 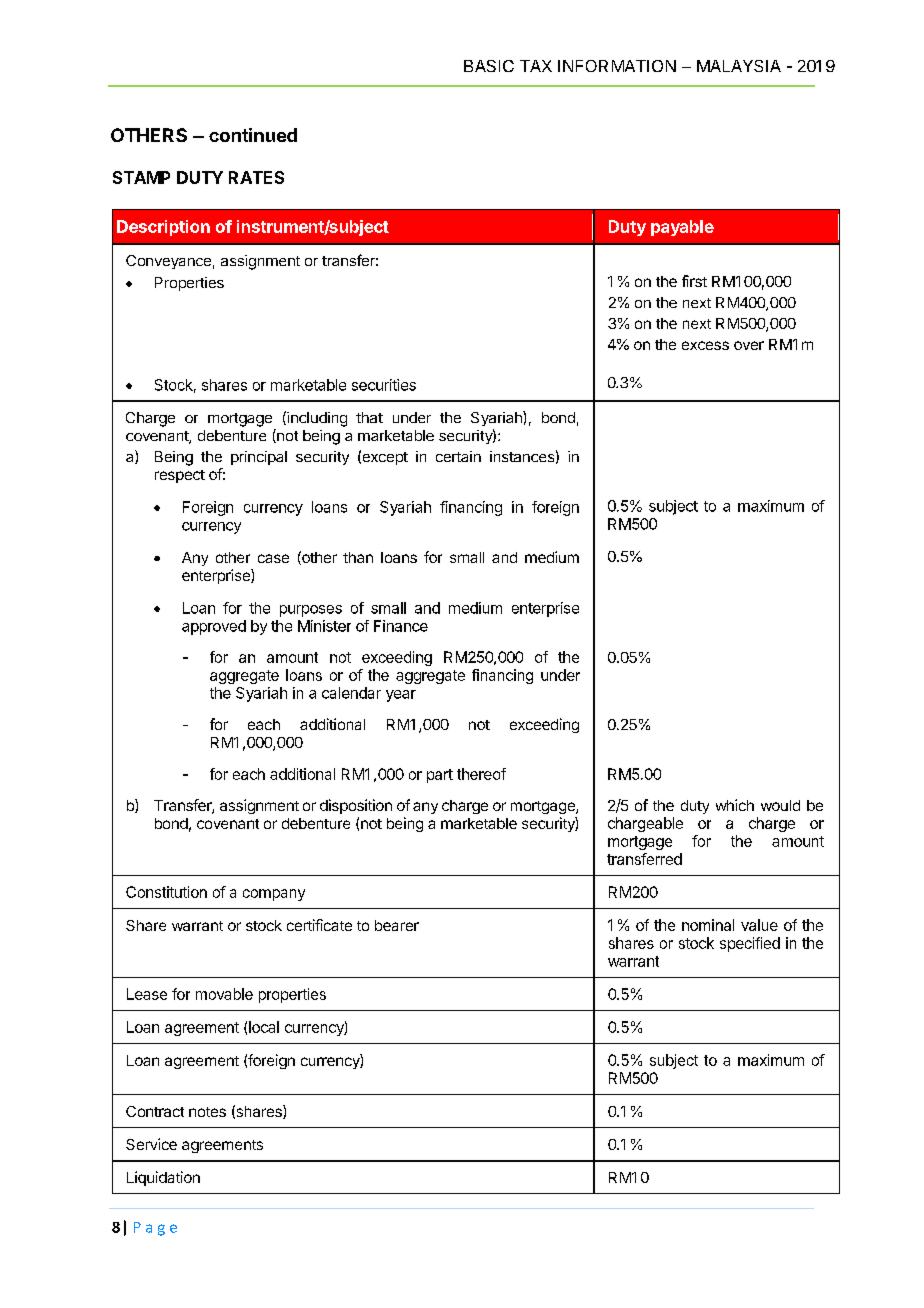 What do you see at coordinates (207, 1112) in the page?
I see `notes` at bounding box center [207, 1112].
